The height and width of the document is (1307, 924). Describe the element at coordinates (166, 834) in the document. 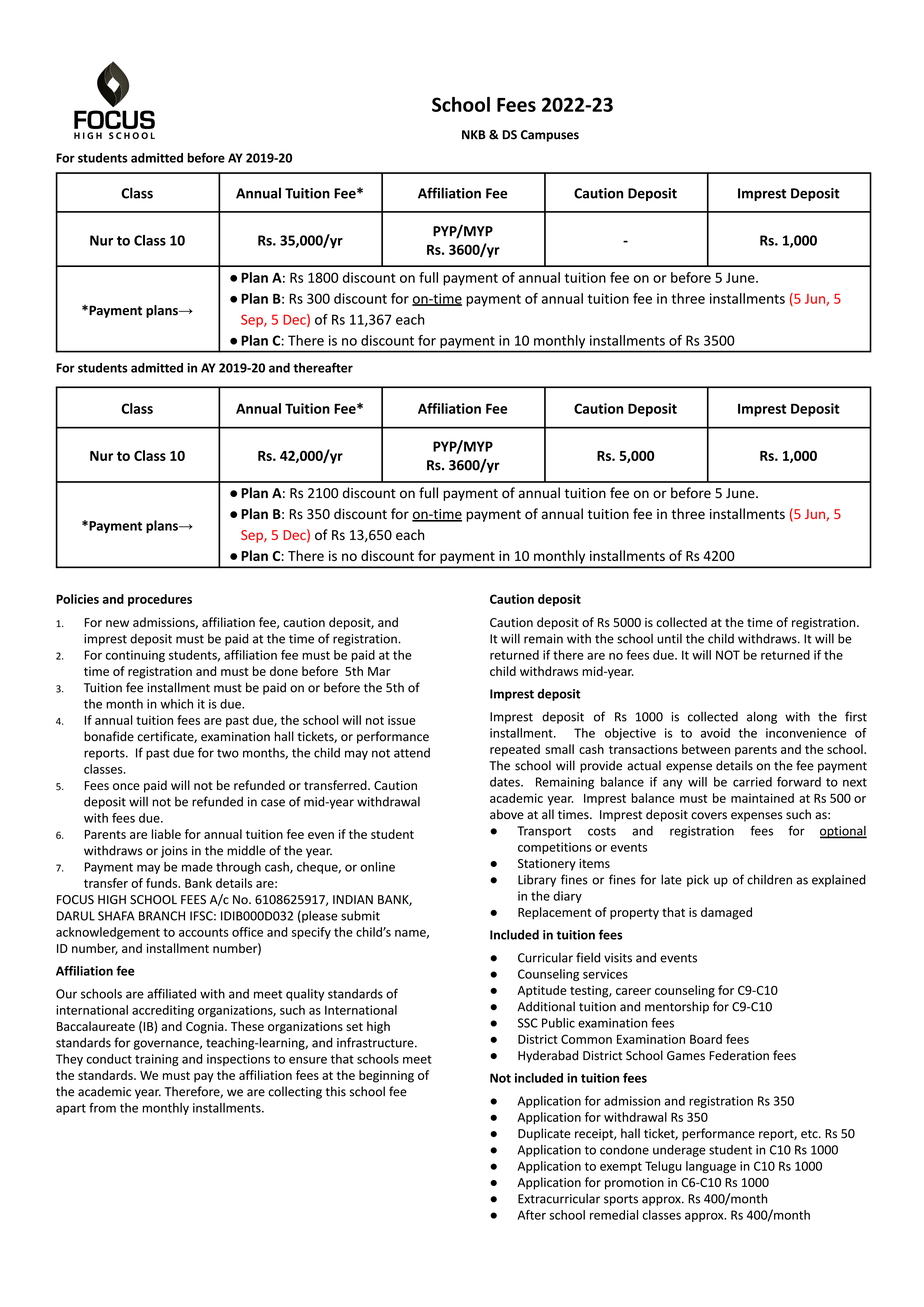

I see `liable` at that location.
